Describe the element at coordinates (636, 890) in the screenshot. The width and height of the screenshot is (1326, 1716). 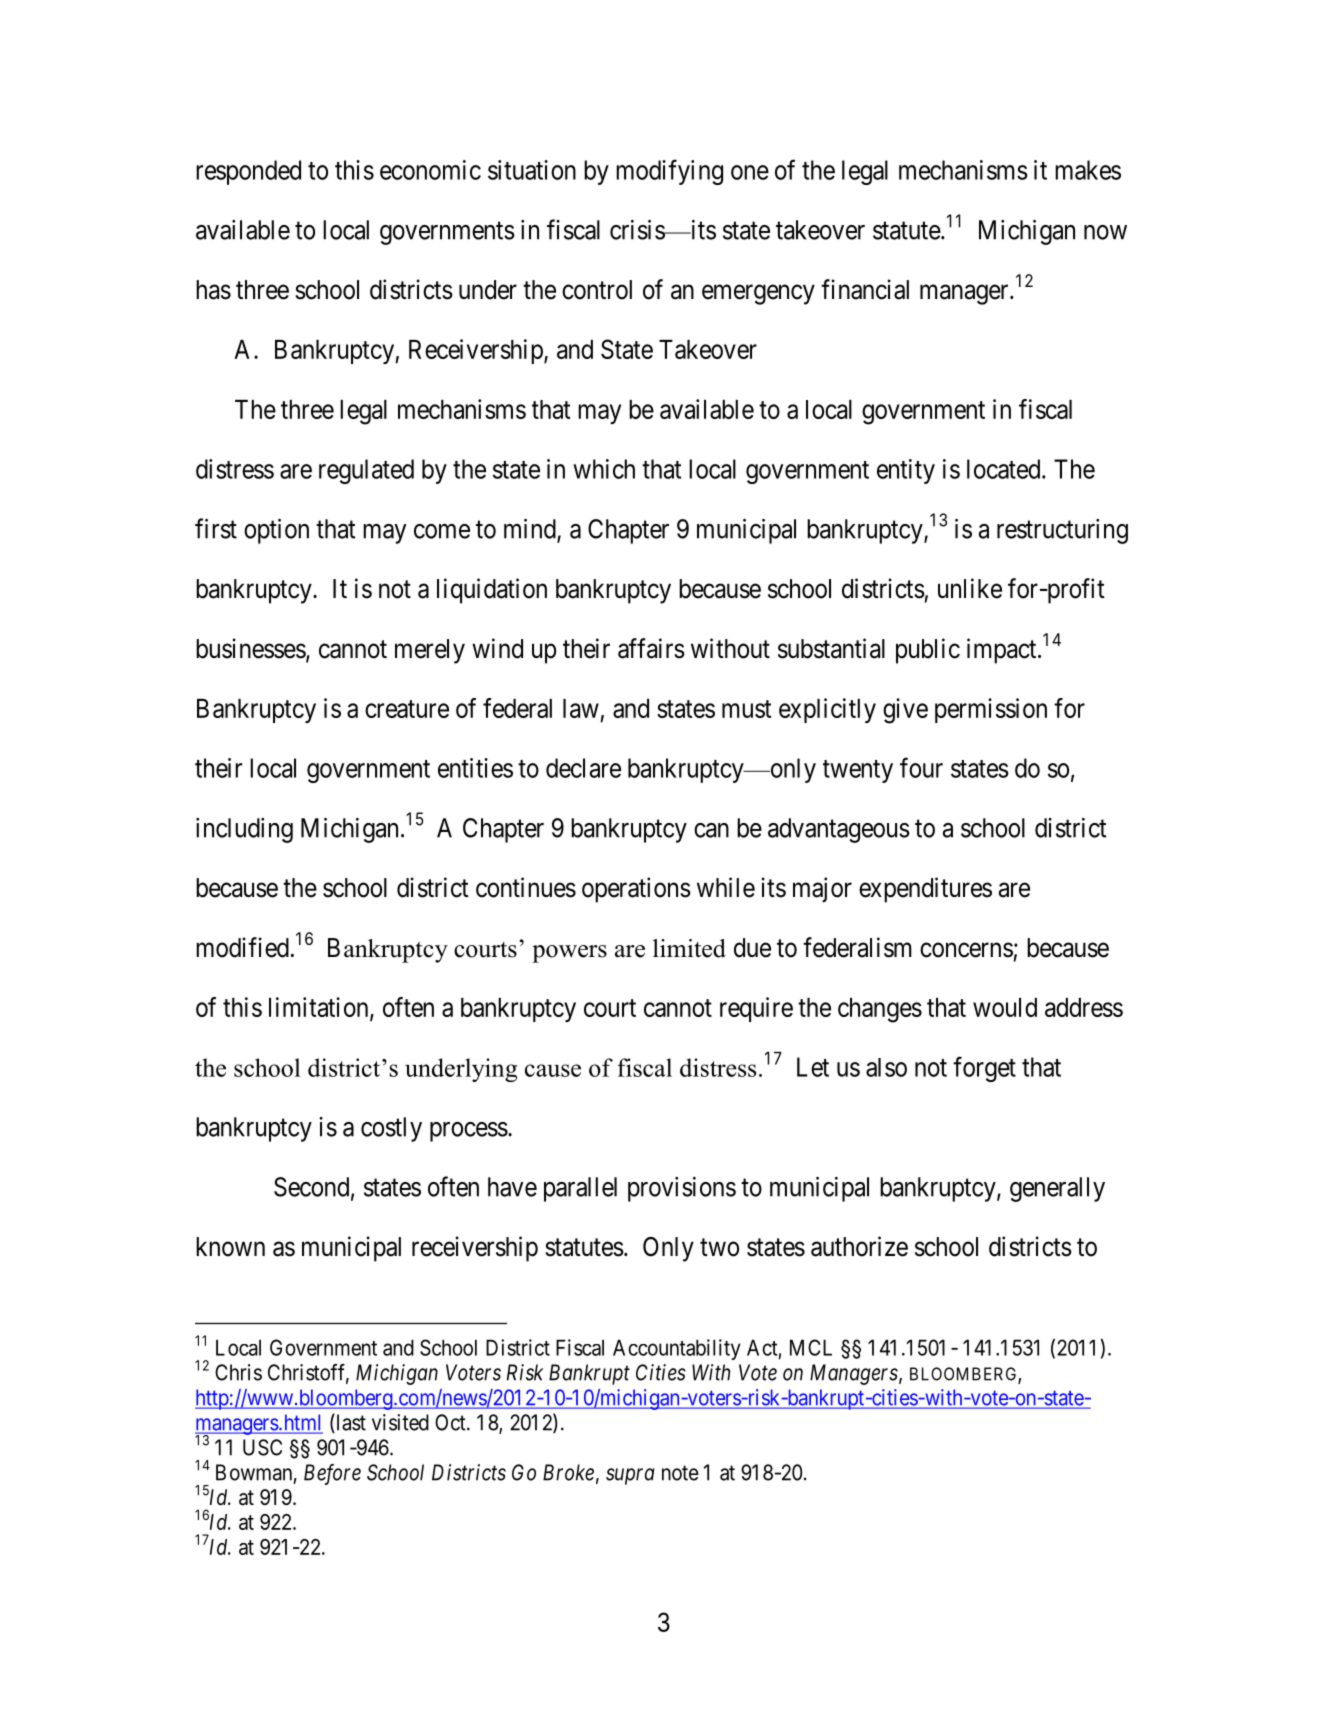
I see `operations` at that location.
